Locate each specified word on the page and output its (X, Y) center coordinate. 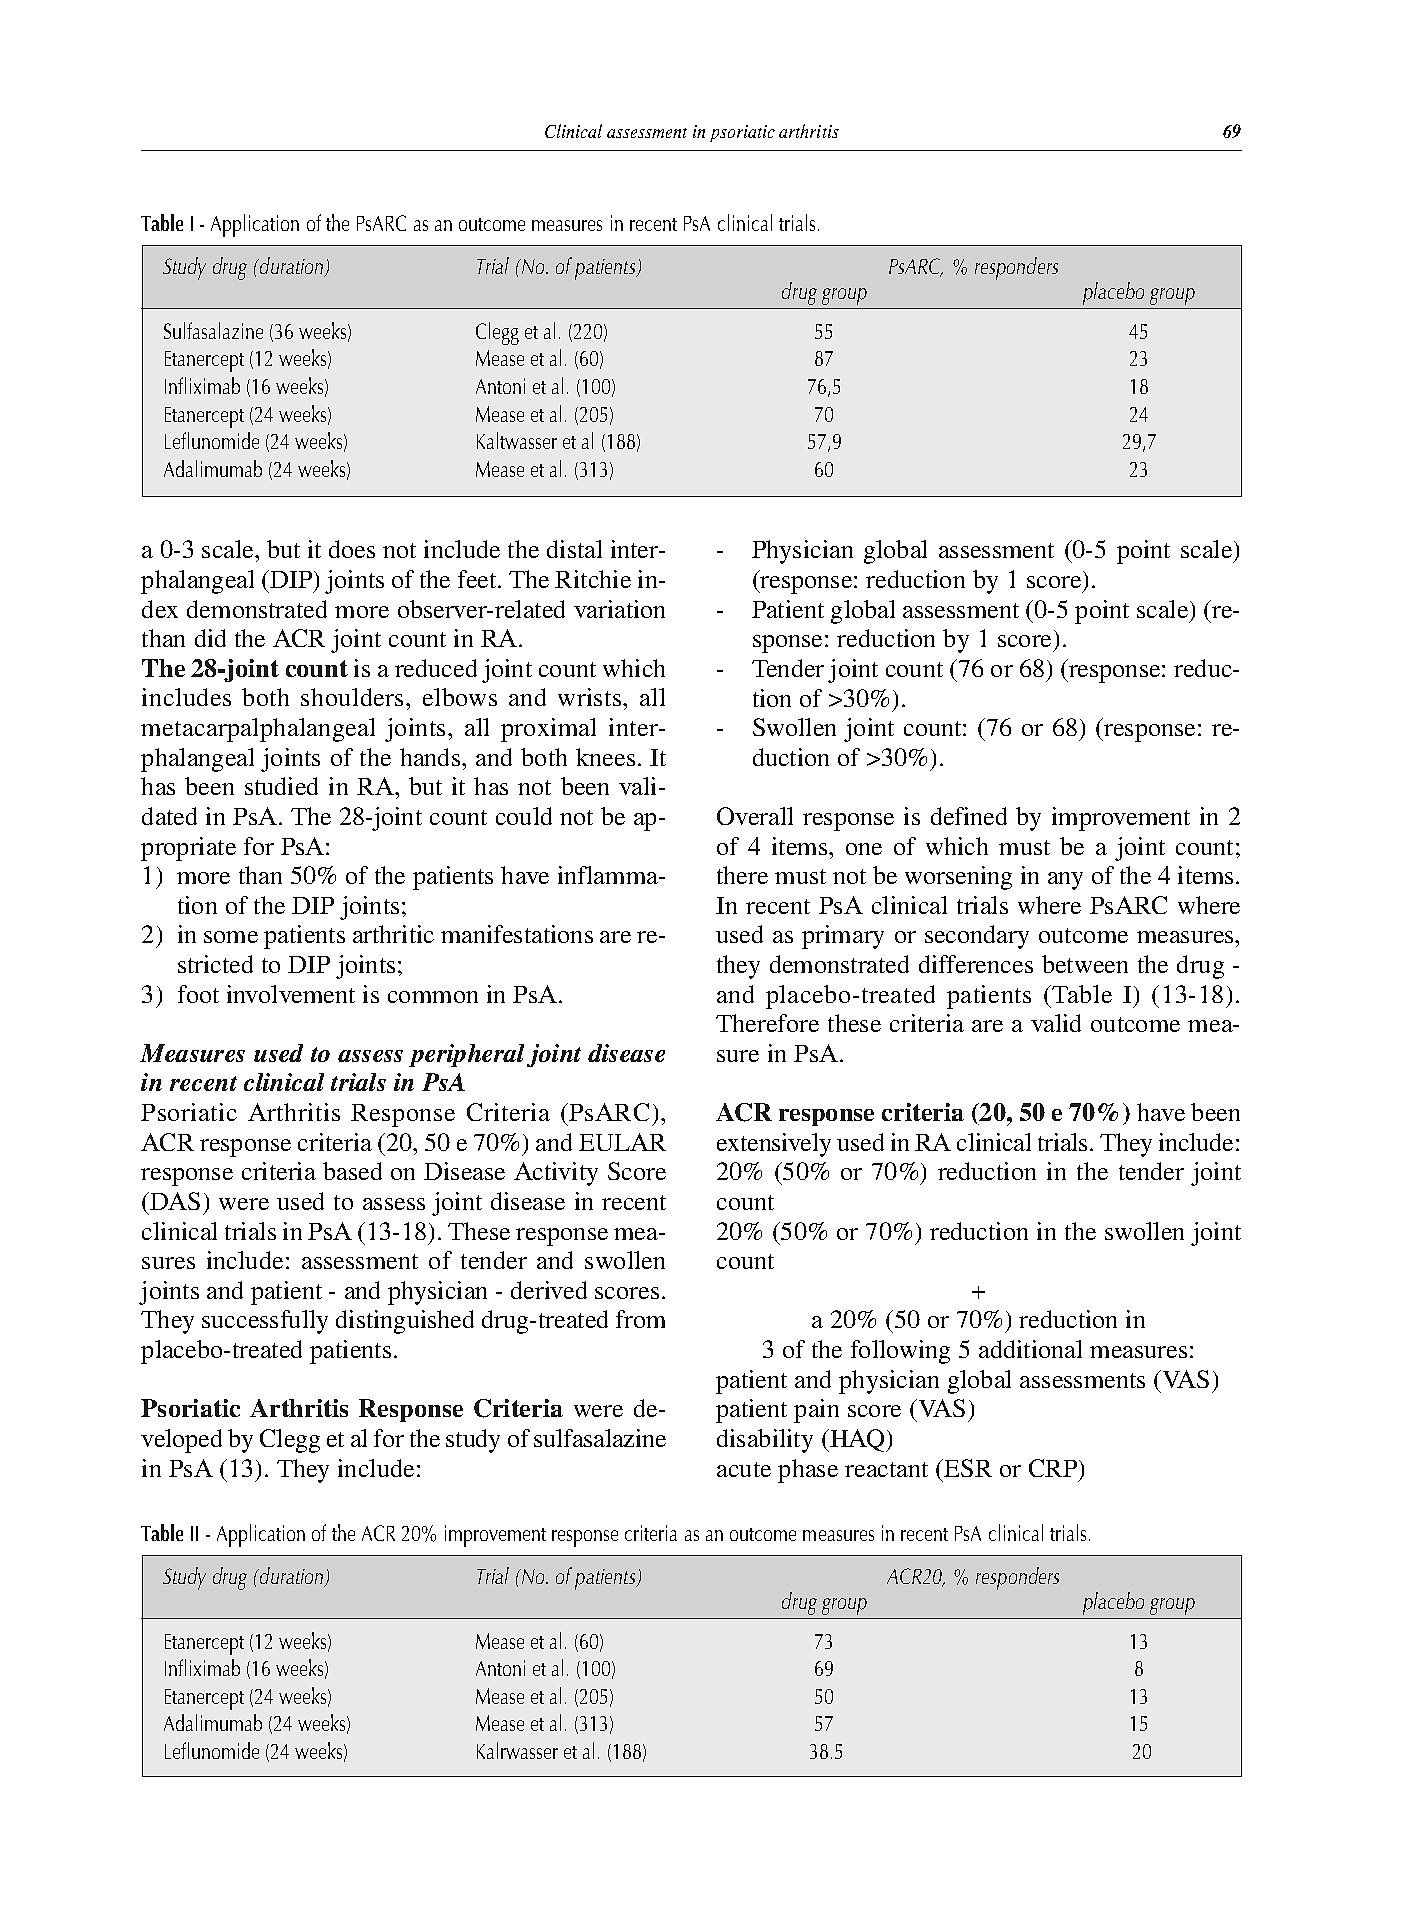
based (352, 1171)
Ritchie (593, 579)
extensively (774, 1145)
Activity (556, 1174)
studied (281, 786)
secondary (977, 937)
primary (843, 937)
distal (574, 549)
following (900, 1352)
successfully (265, 1322)
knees (605, 757)
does (352, 549)
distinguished (405, 1322)
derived (549, 1290)
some (231, 937)
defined (969, 816)
